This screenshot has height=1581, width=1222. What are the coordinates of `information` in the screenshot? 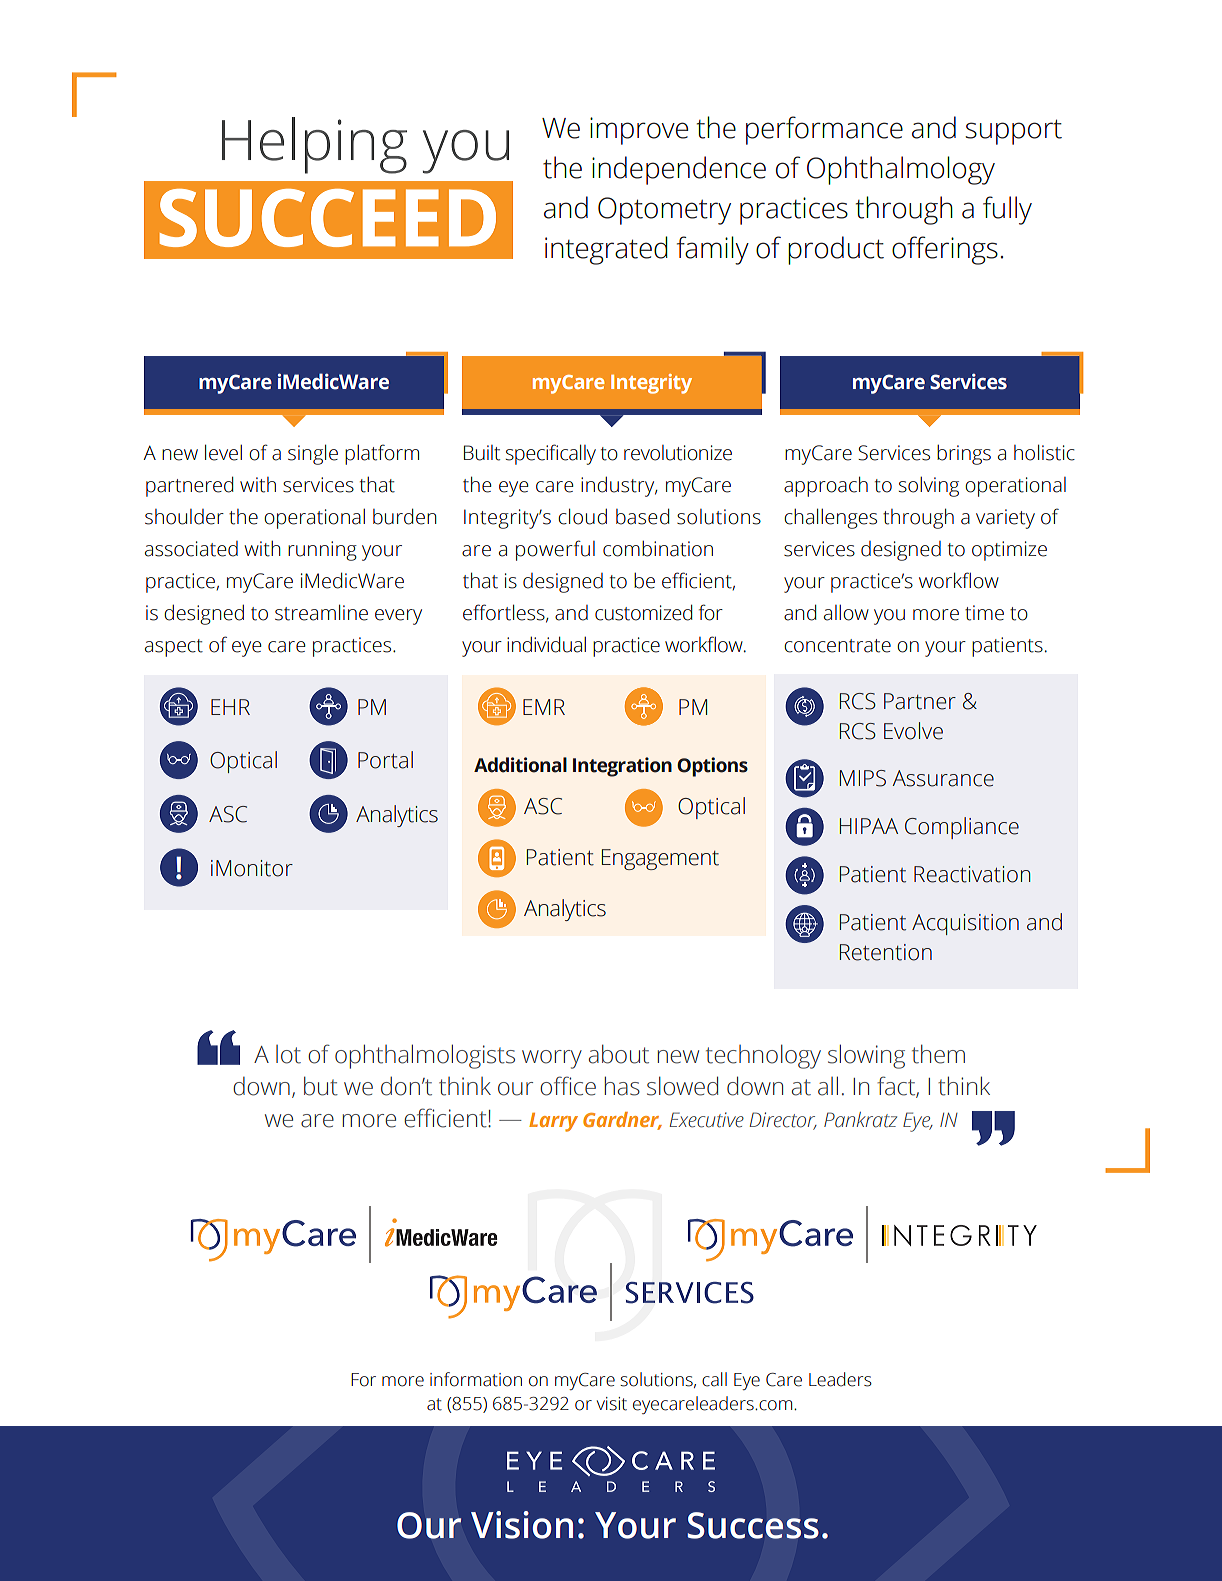 It's located at (476, 1379).
